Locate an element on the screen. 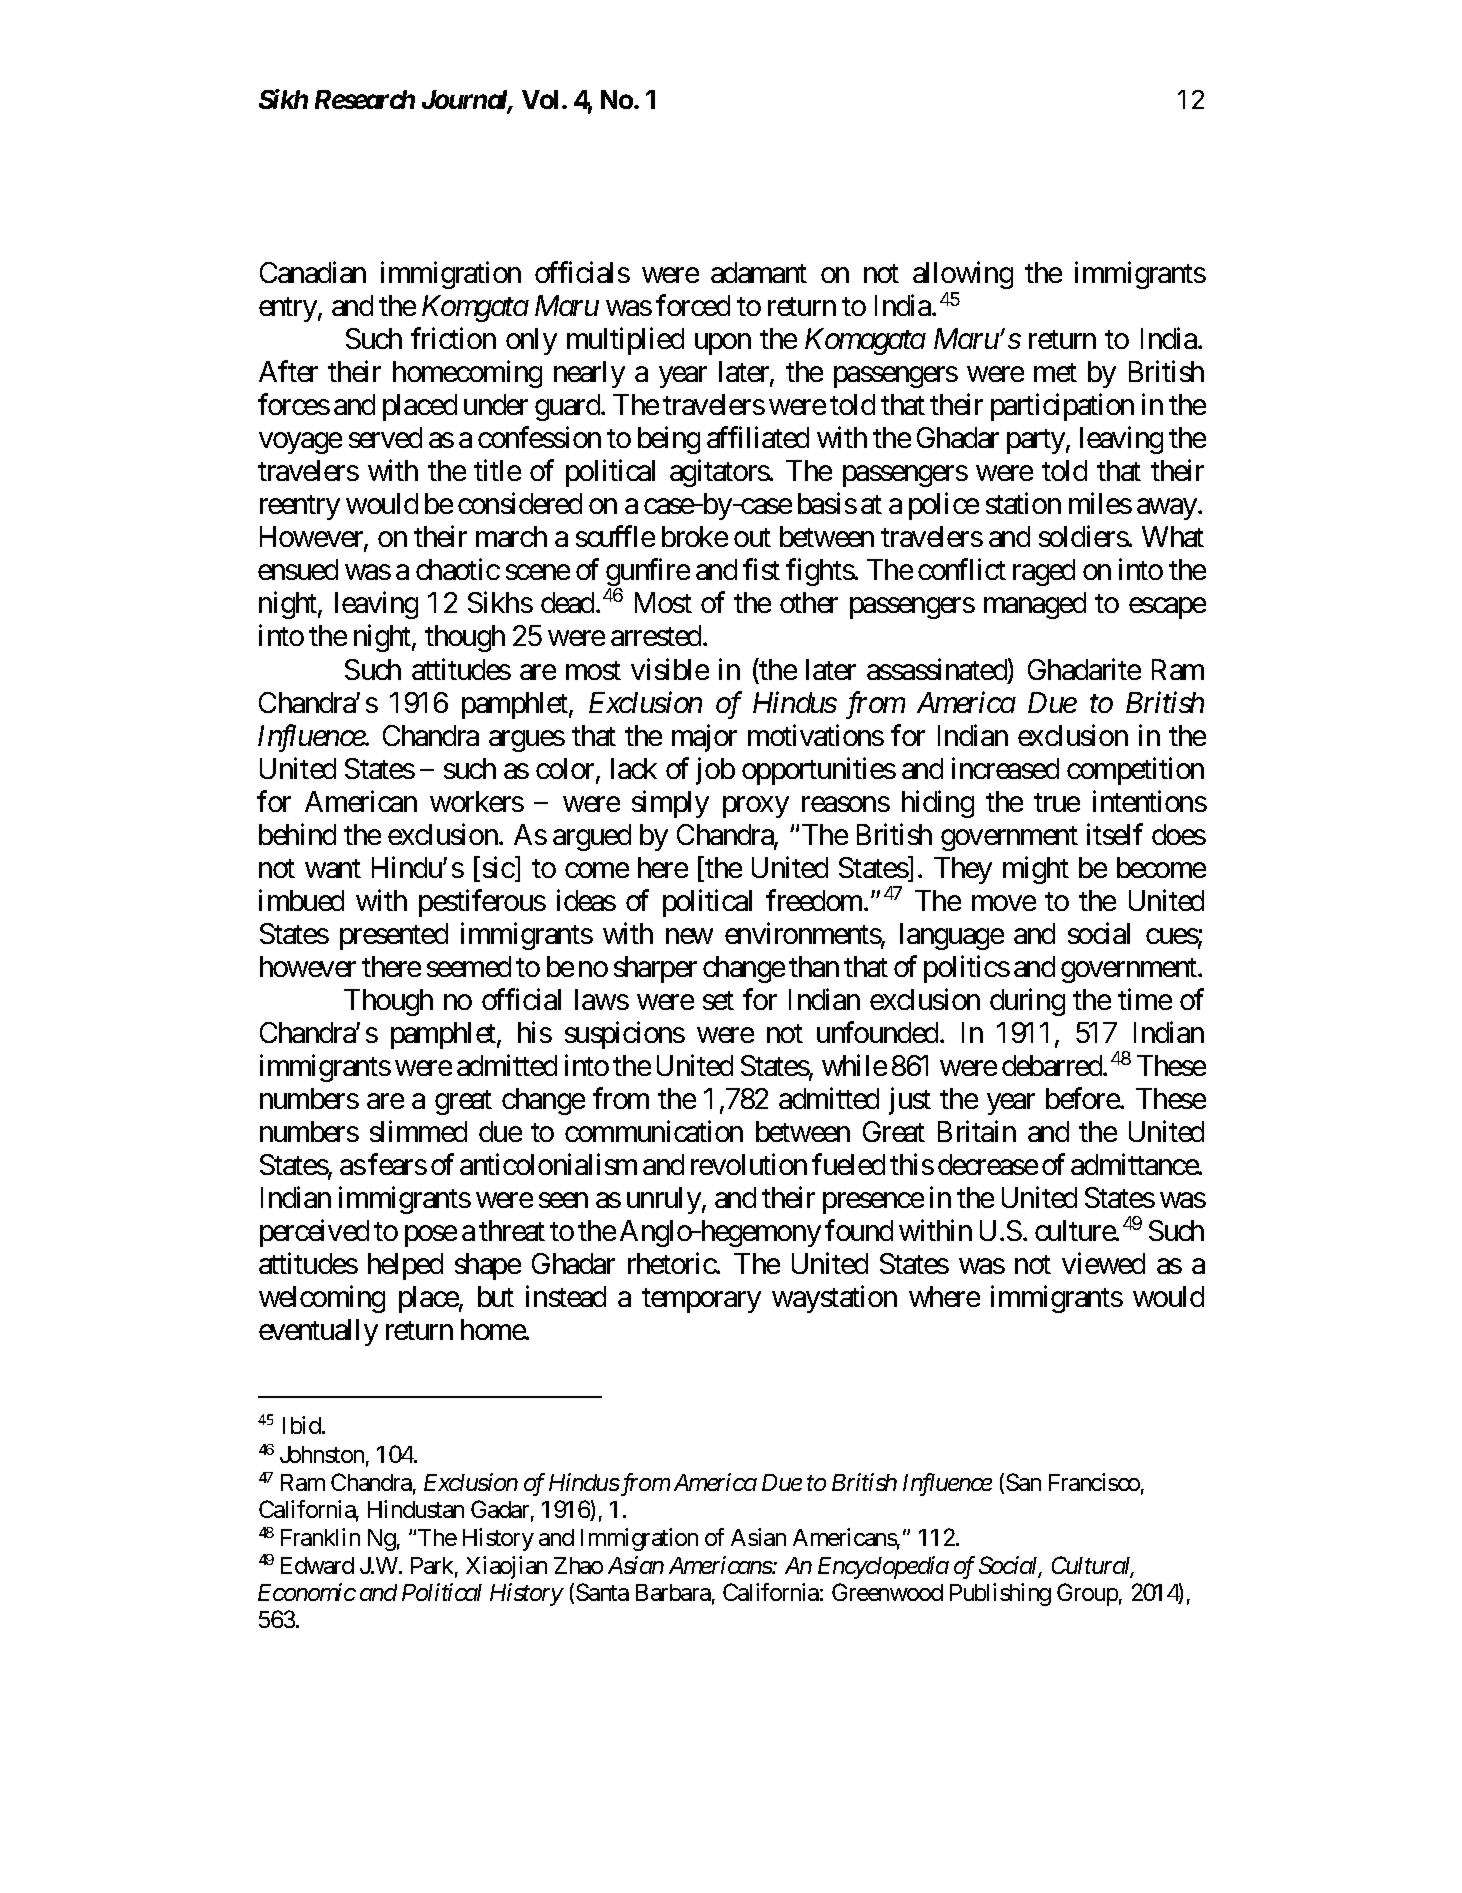 Image resolution: width=1462 pixels, height=1893 pixels. Barbara is located at coordinates (673, 1592).
